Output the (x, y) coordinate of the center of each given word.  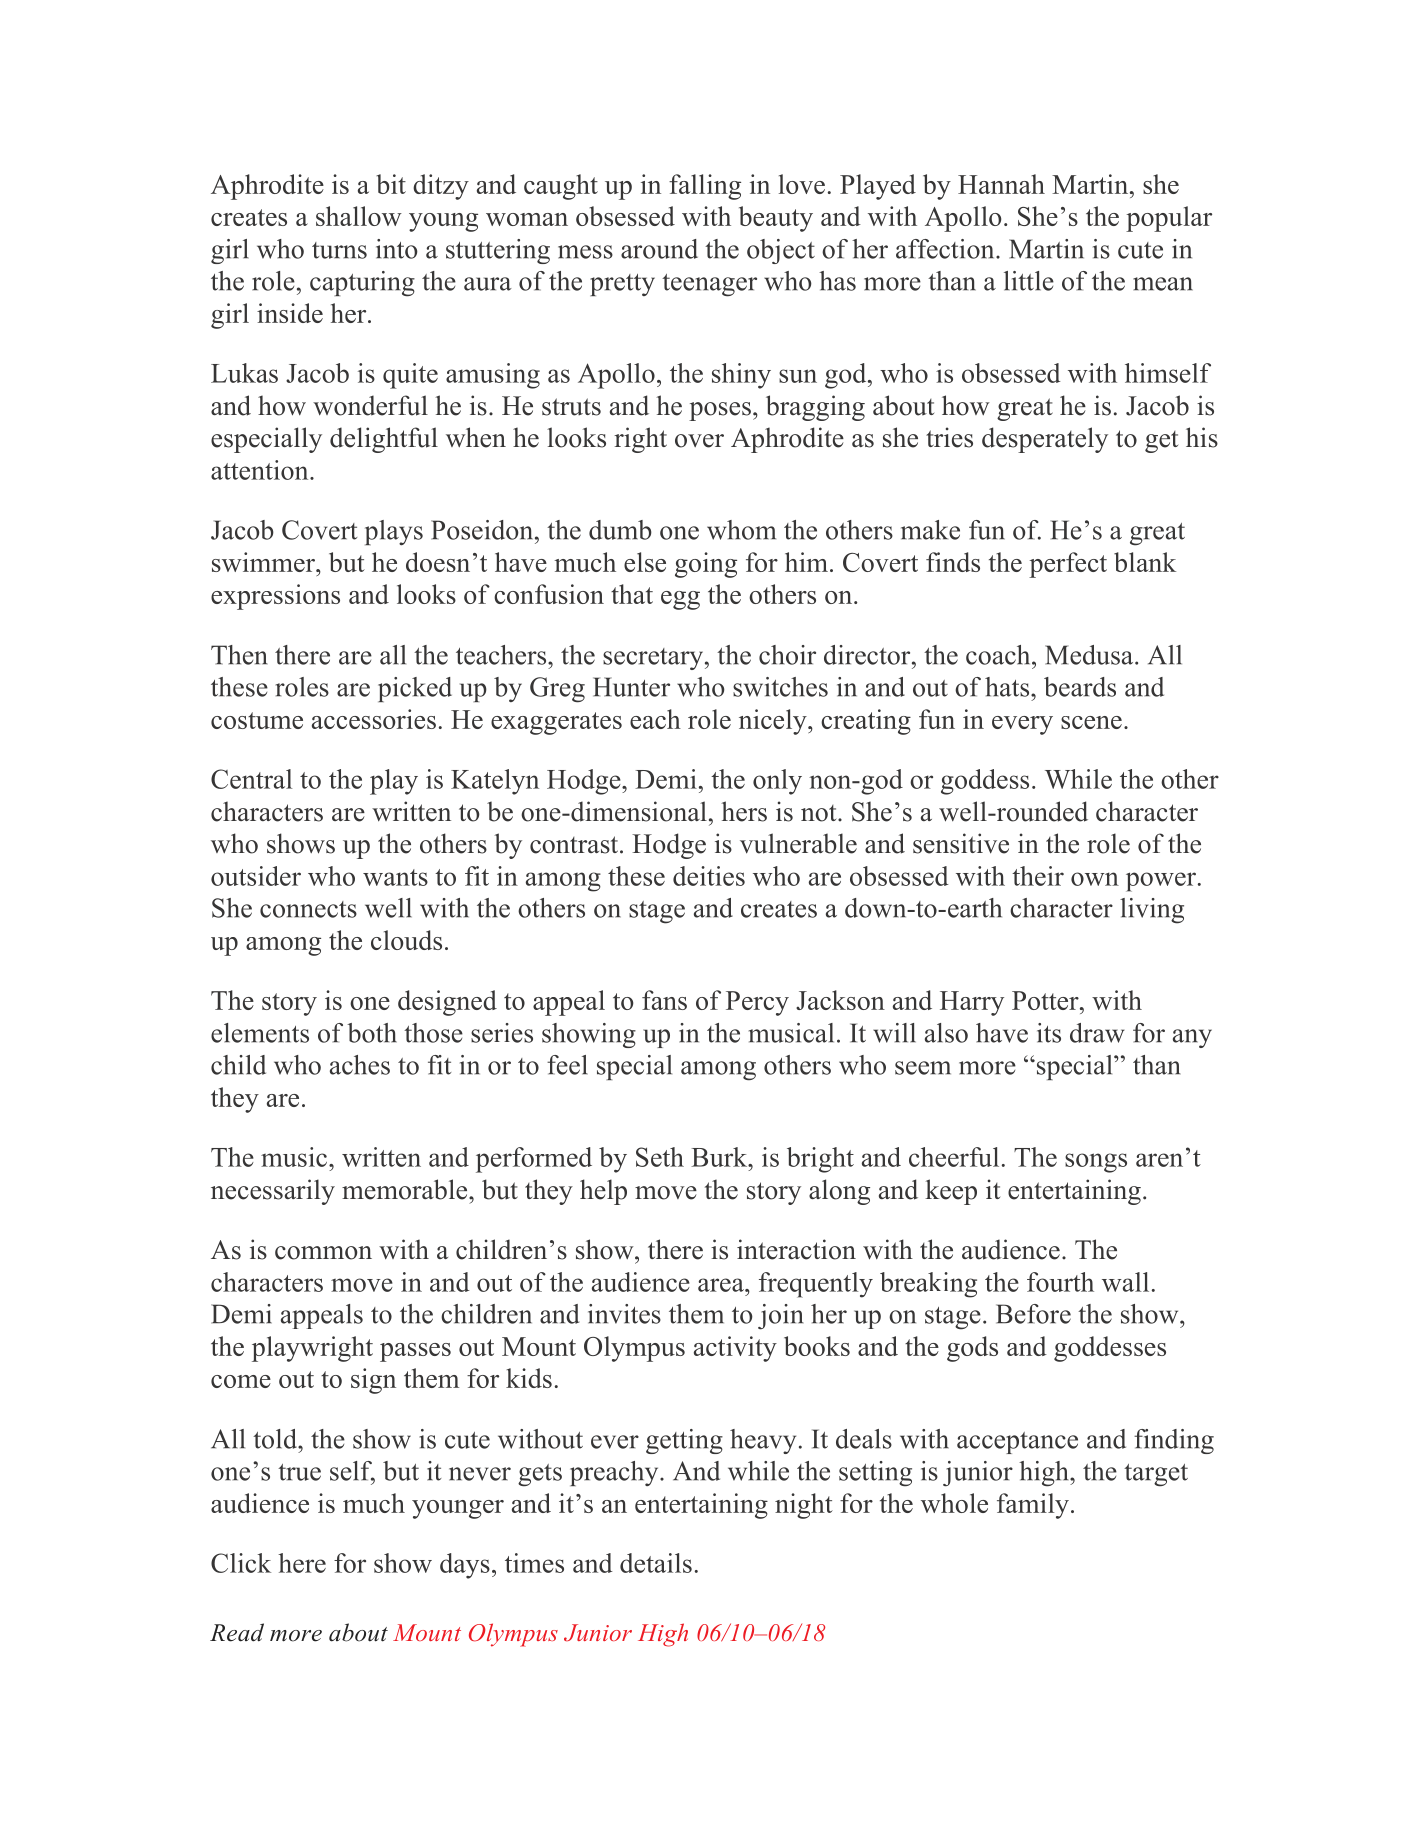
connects (308, 909)
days (465, 1566)
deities (709, 876)
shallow (359, 216)
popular (1169, 219)
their (1038, 876)
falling (705, 187)
